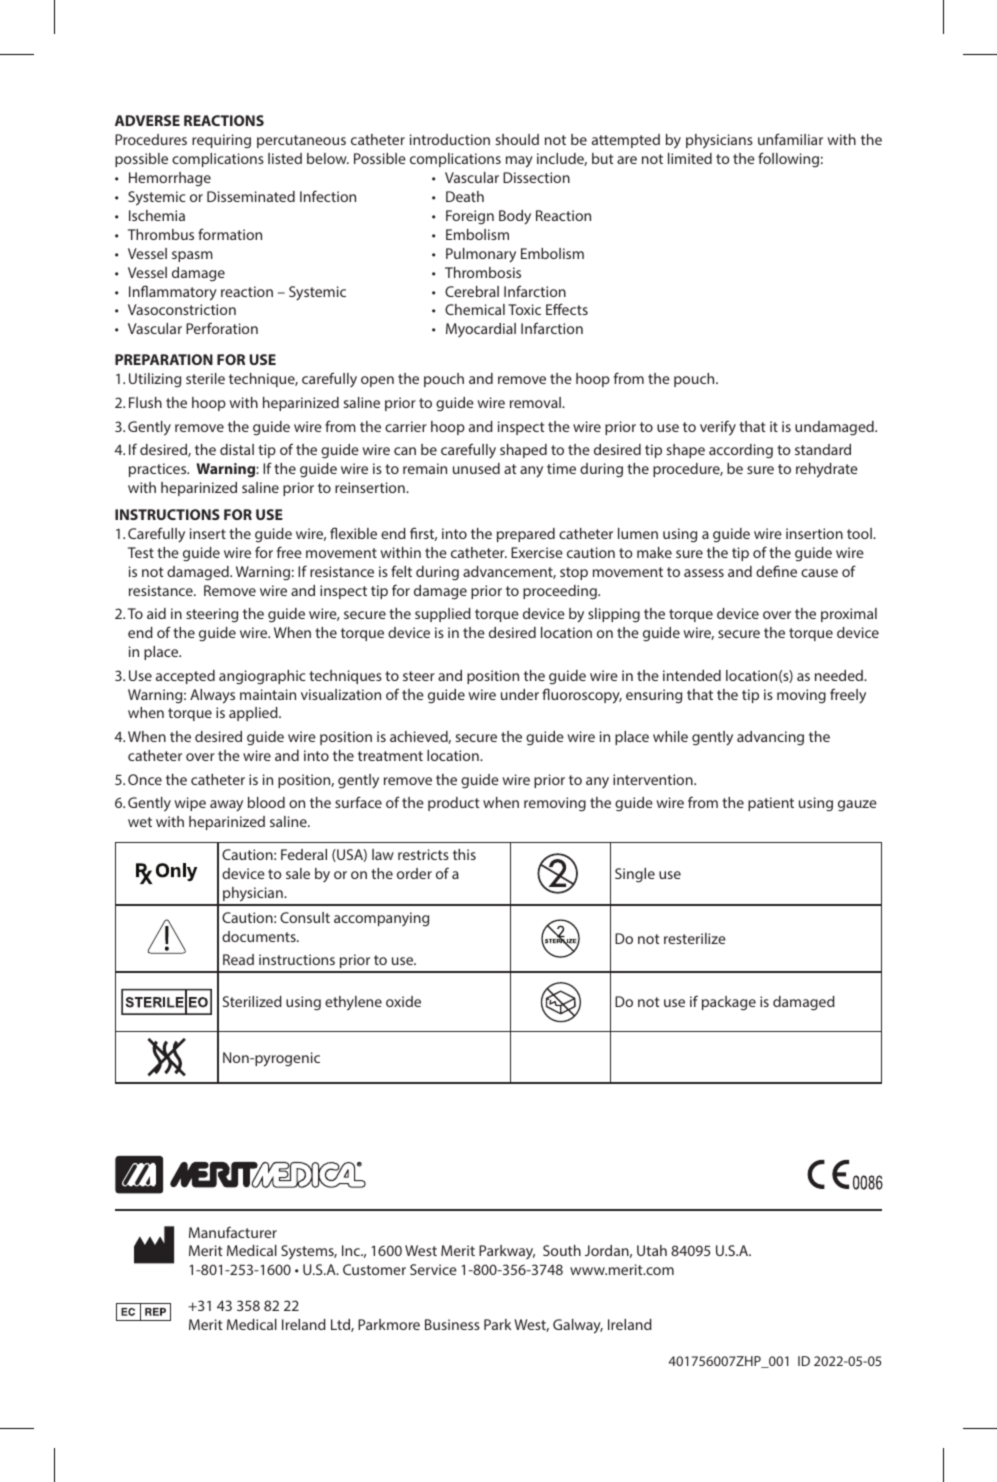 The image size is (997, 1482). I want to click on Business, so click(452, 1324).
